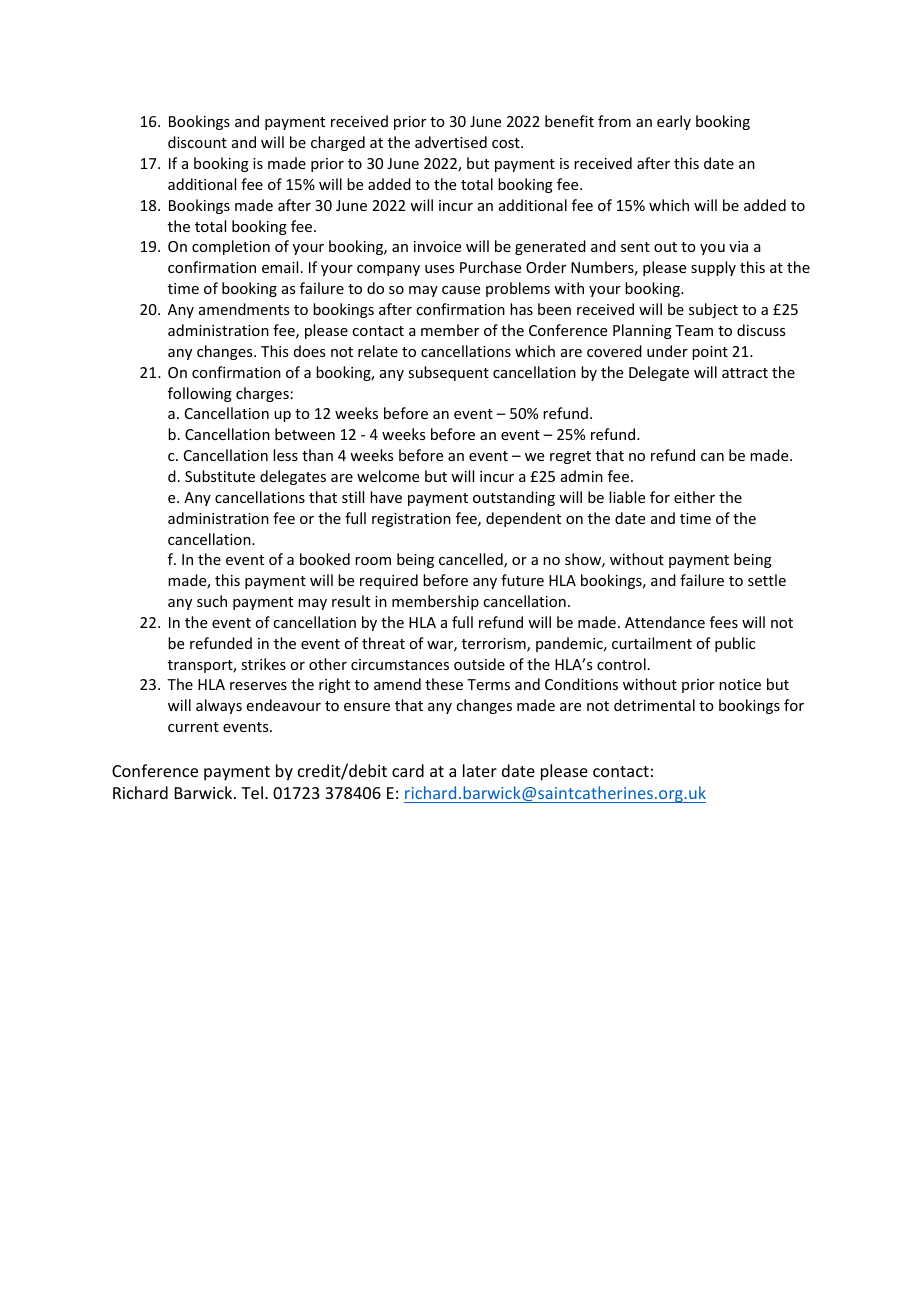 This document has width=924, height=1308. Describe the element at coordinates (480, 770) in the document. I see `later` at that location.
